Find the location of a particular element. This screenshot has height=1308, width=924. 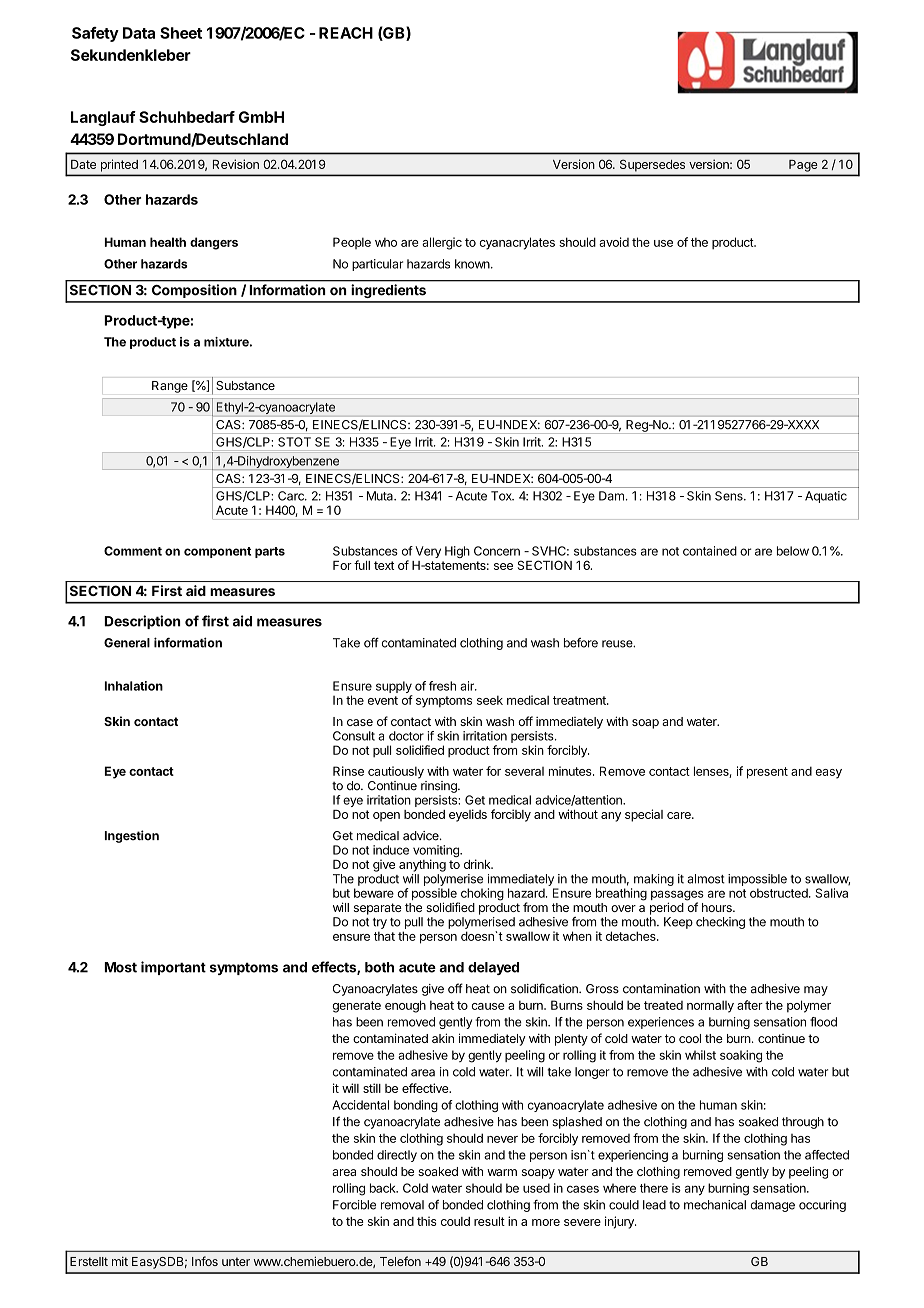

air is located at coordinates (468, 686).
